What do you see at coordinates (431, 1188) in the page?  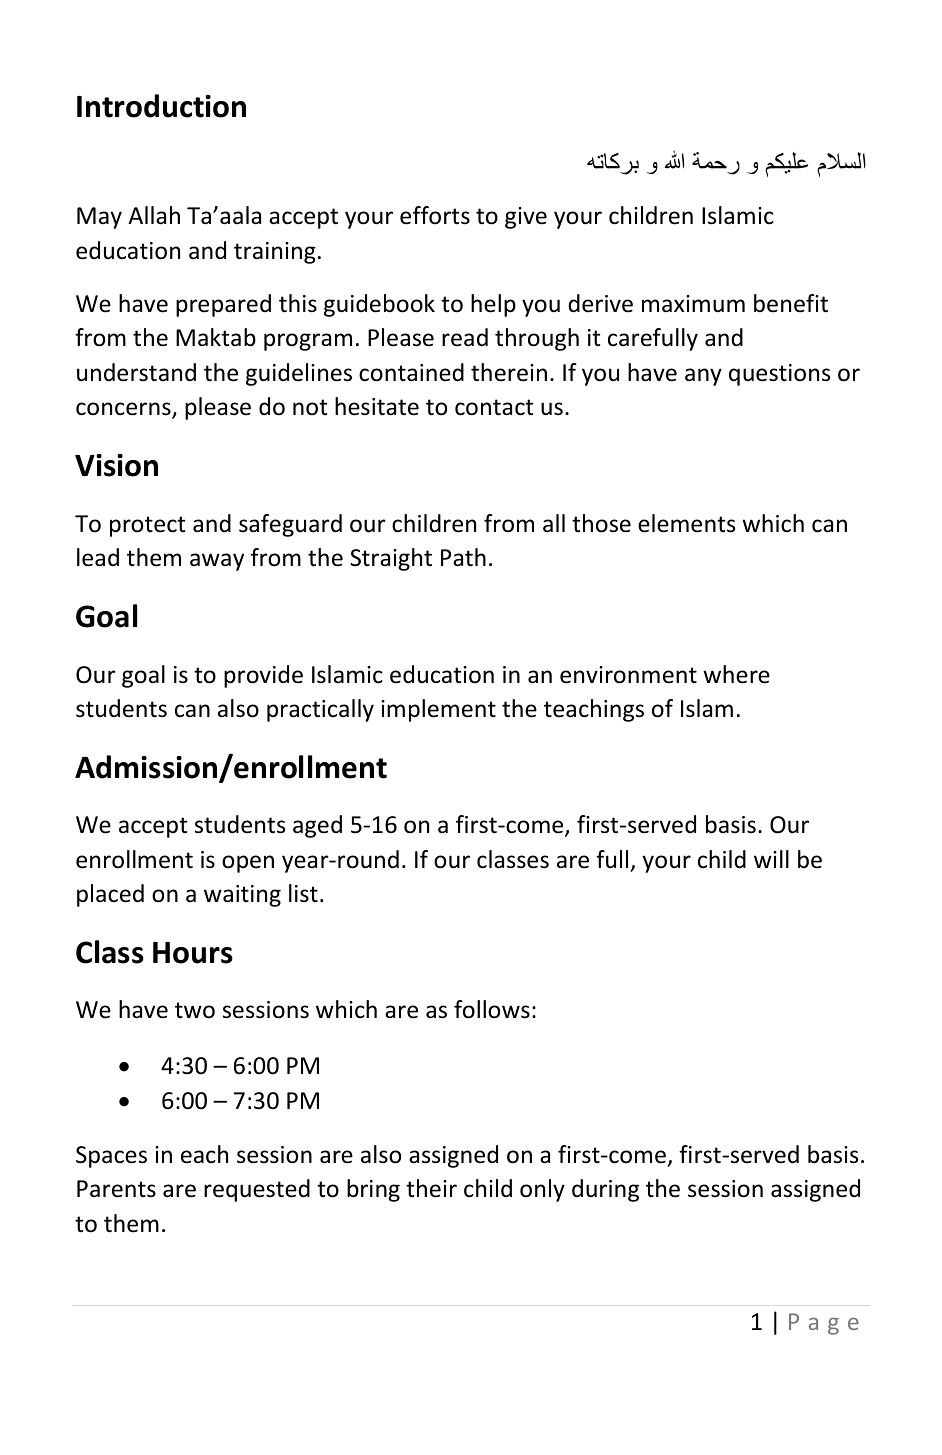 I see `their` at bounding box center [431, 1188].
